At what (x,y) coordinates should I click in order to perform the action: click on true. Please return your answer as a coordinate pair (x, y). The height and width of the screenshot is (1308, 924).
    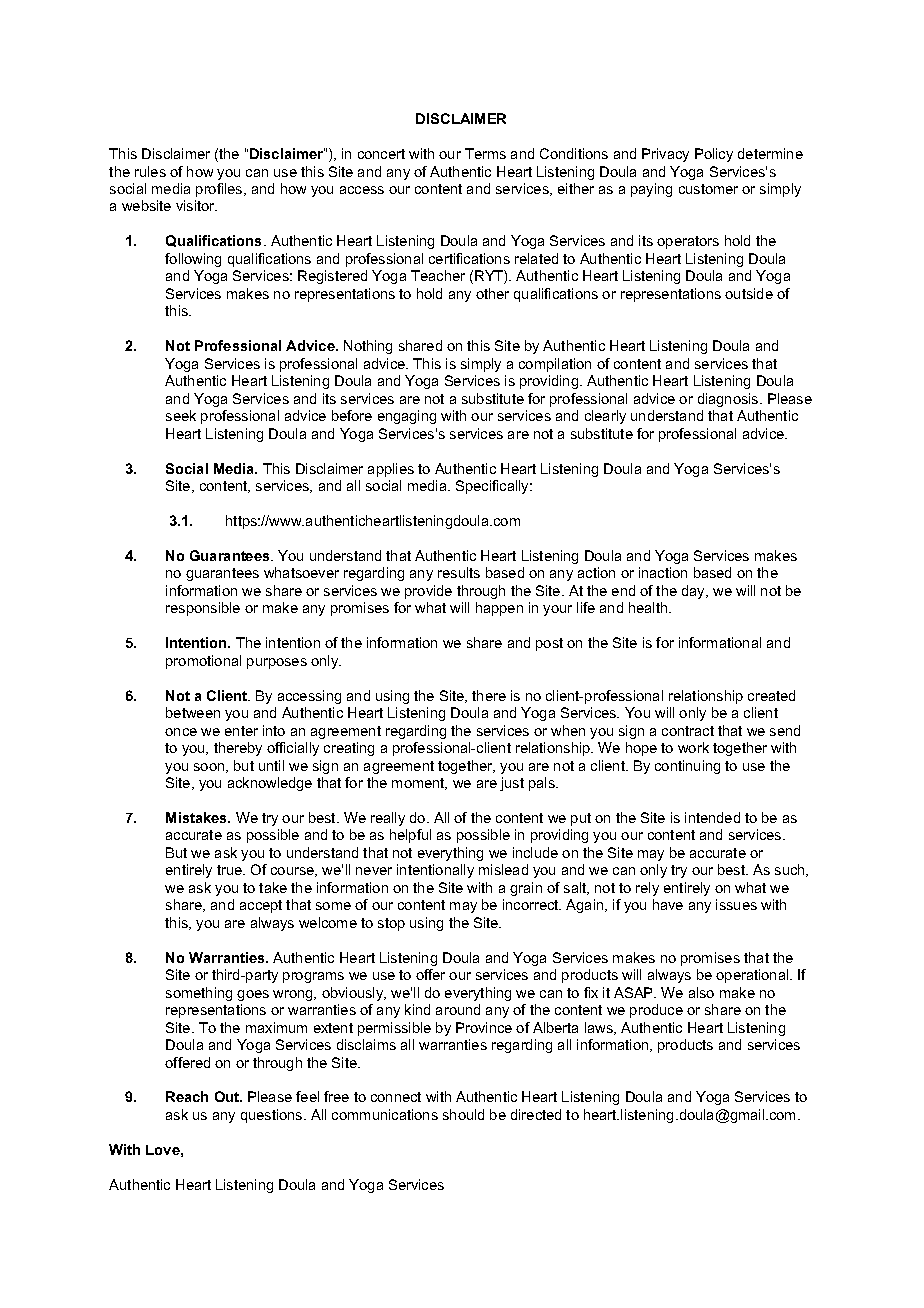
    Looking at the image, I should click on (231, 870).
